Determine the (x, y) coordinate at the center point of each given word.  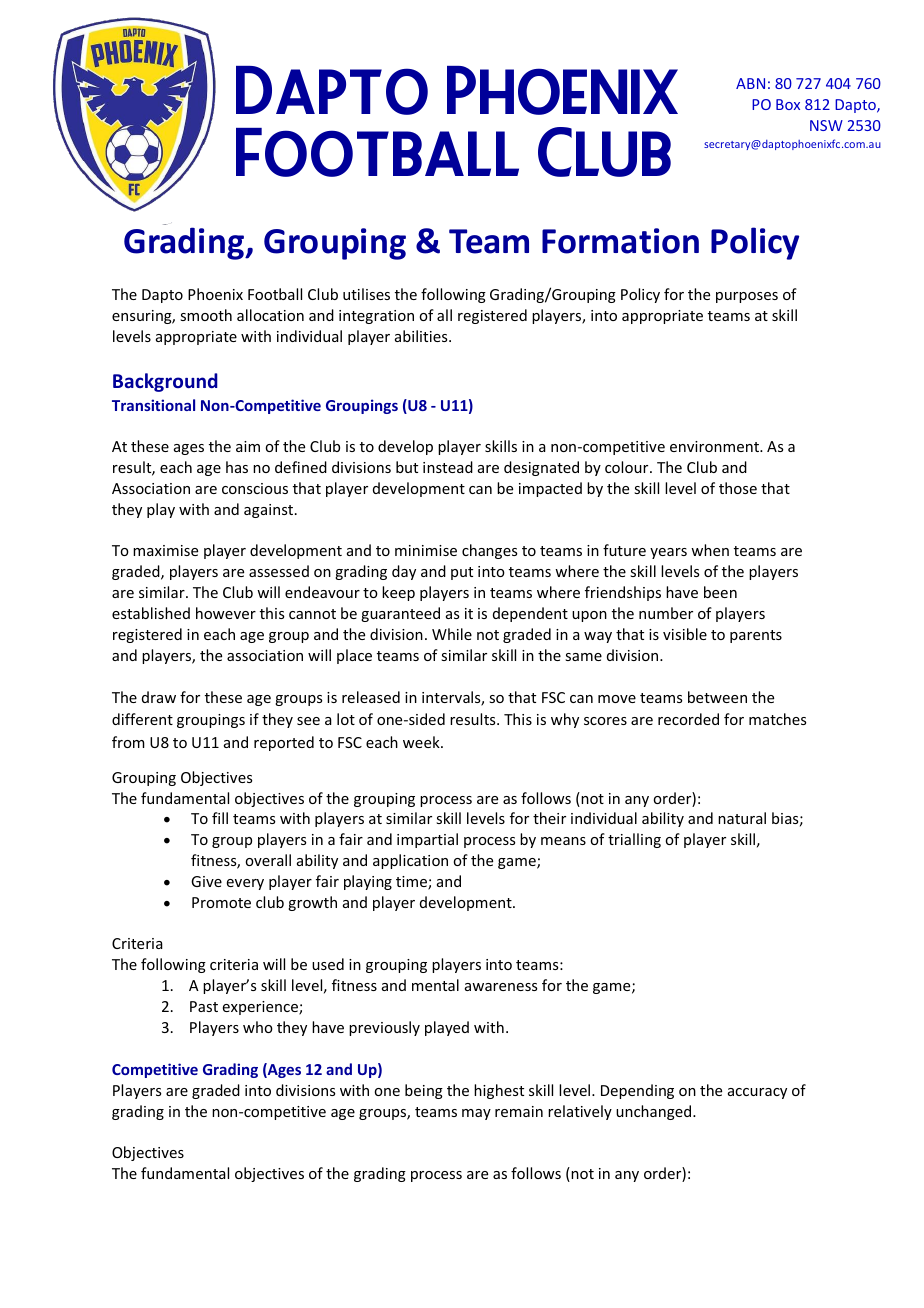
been (720, 592)
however (226, 613)
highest (499, 1091)
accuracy (757, 1093)
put (462, 573)
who (258, 1027)
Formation (620, 241)
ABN (750, 83)
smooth (206, 315)
